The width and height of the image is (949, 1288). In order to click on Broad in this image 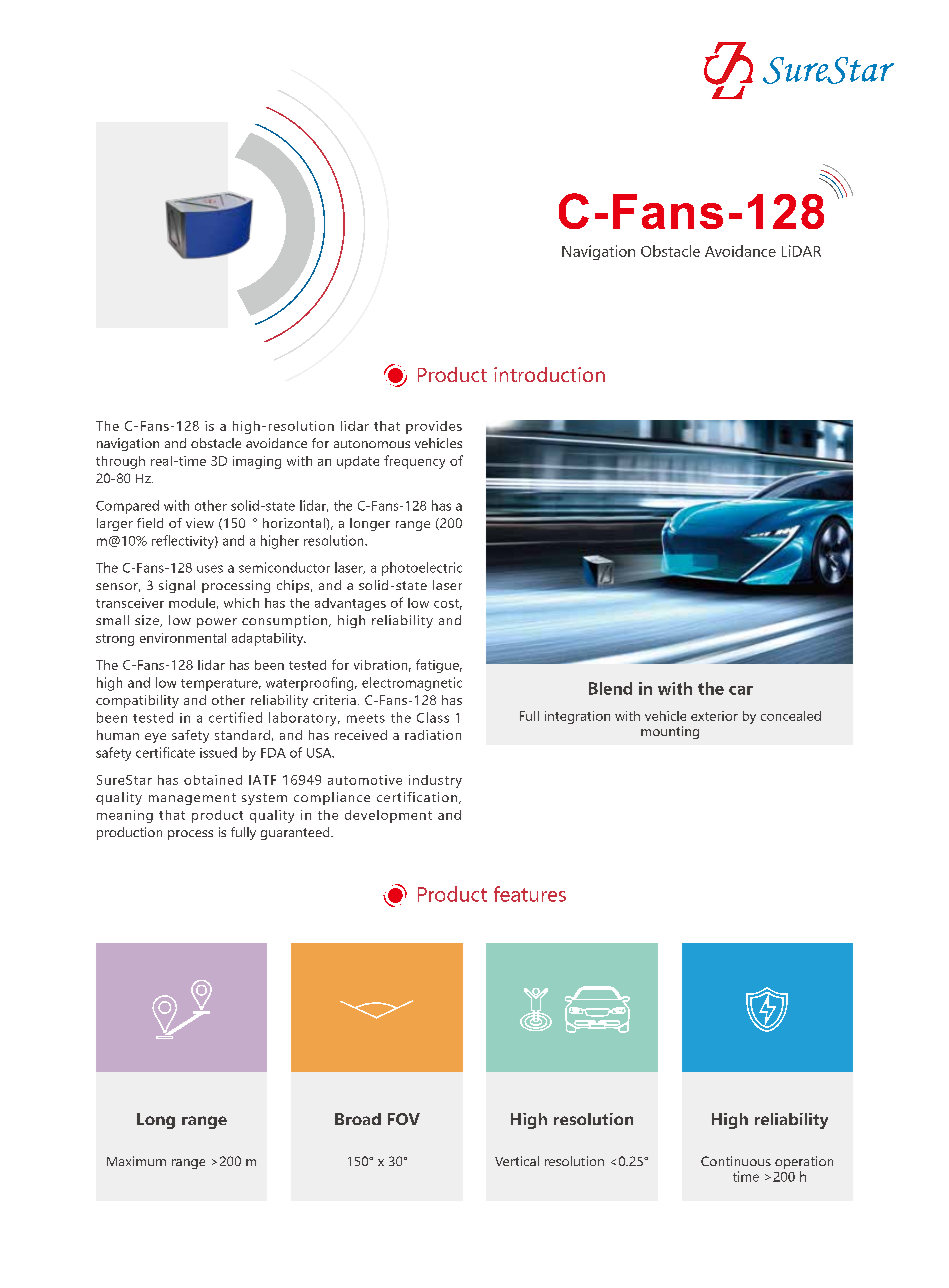, I will do `click(358, 1119)`.
